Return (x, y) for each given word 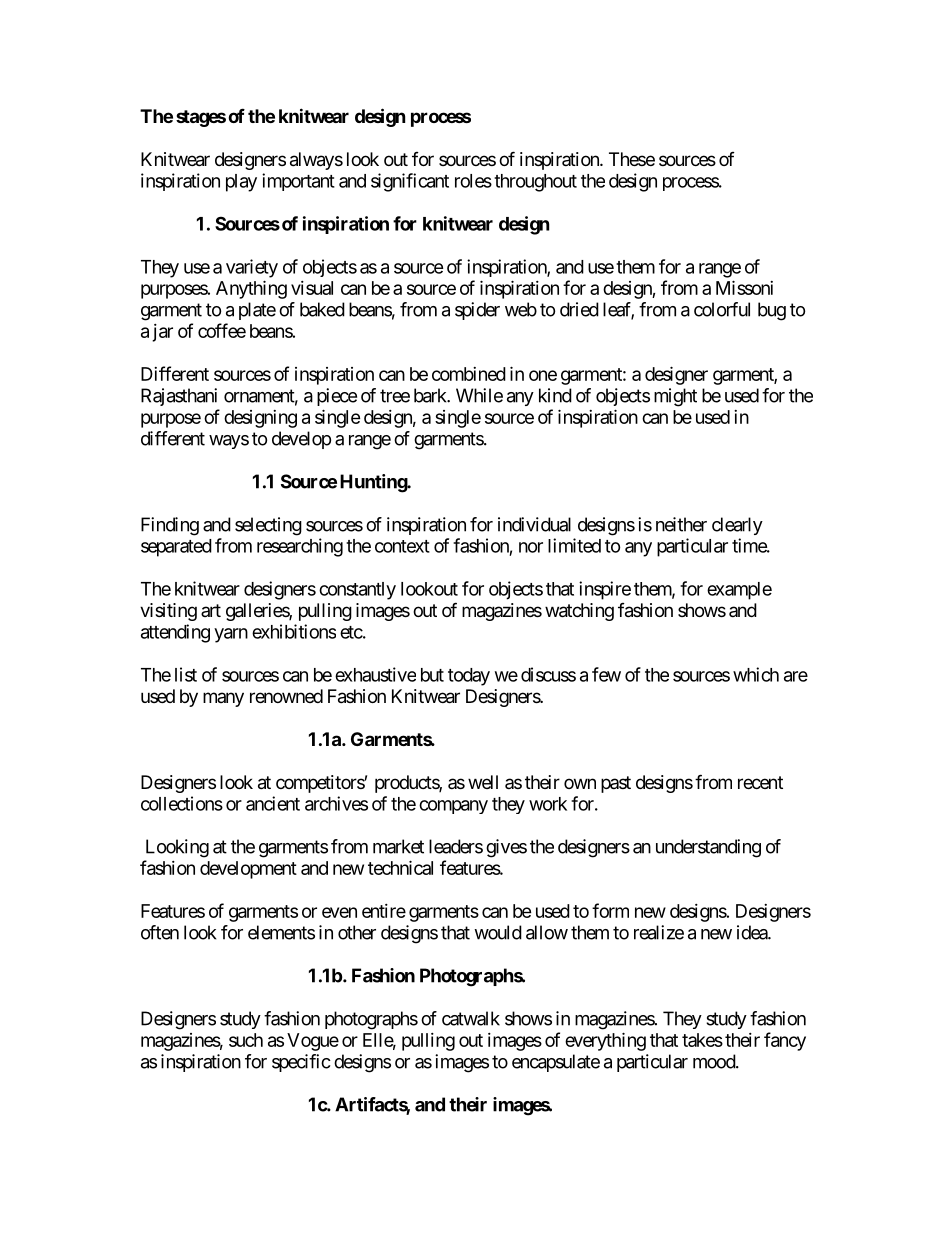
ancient (273, 803)
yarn (231, 635)
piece (337, 397)
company (453, 807)
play (241, 183)
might (675, 397)
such (246, 1040)
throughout (535, 183)
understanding (708, 848)
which (756, 674)
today (469, 677)
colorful (722, 309)
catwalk (471, 1018)
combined (469, 374)
